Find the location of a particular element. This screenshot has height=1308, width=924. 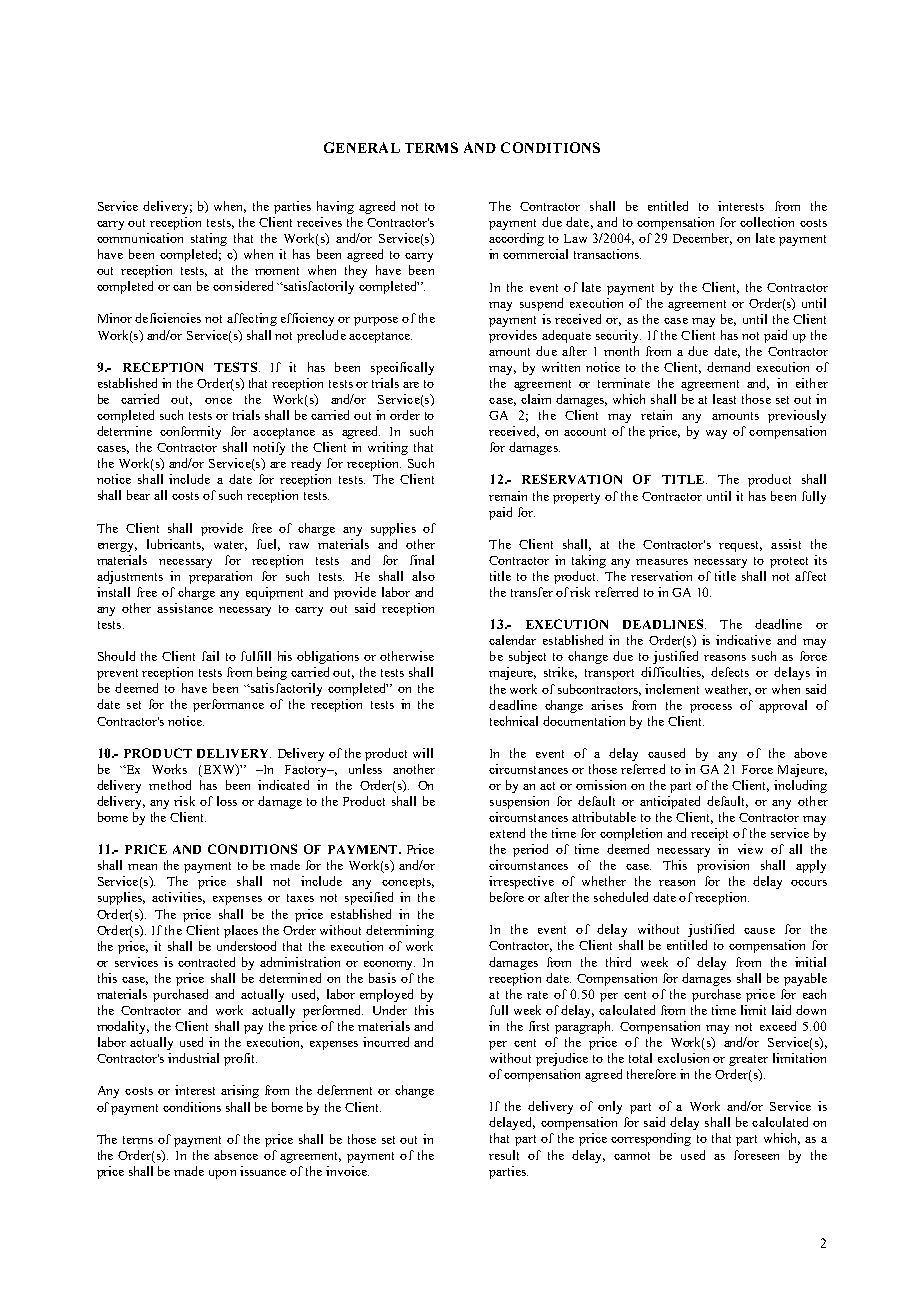

collection is located at coordinates (767, 222).
